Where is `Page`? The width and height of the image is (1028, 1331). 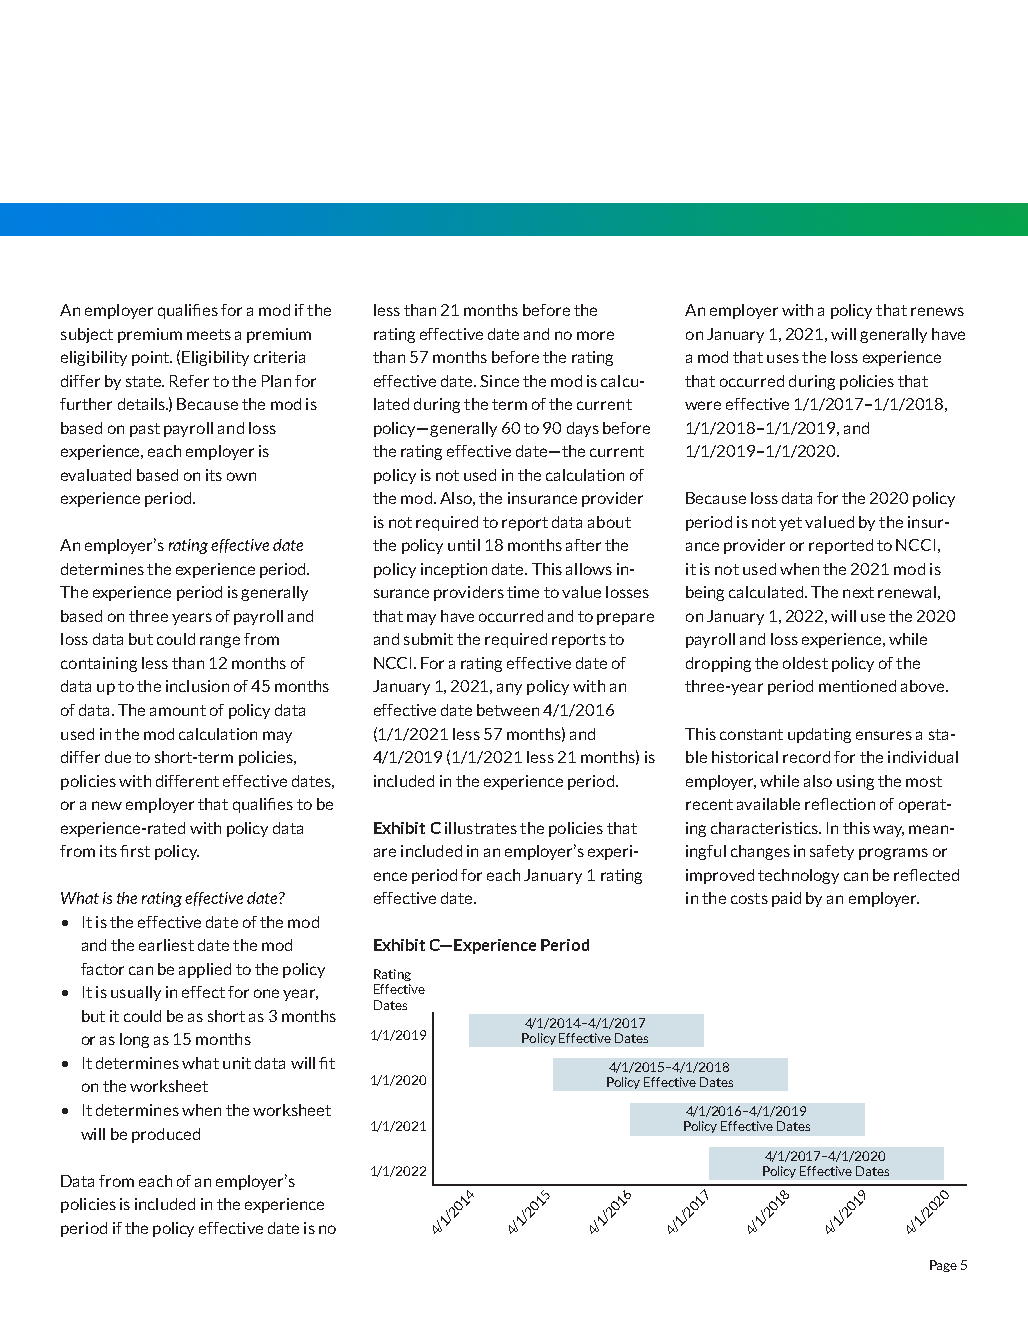 Page is located at coordinates (943, 1266).
